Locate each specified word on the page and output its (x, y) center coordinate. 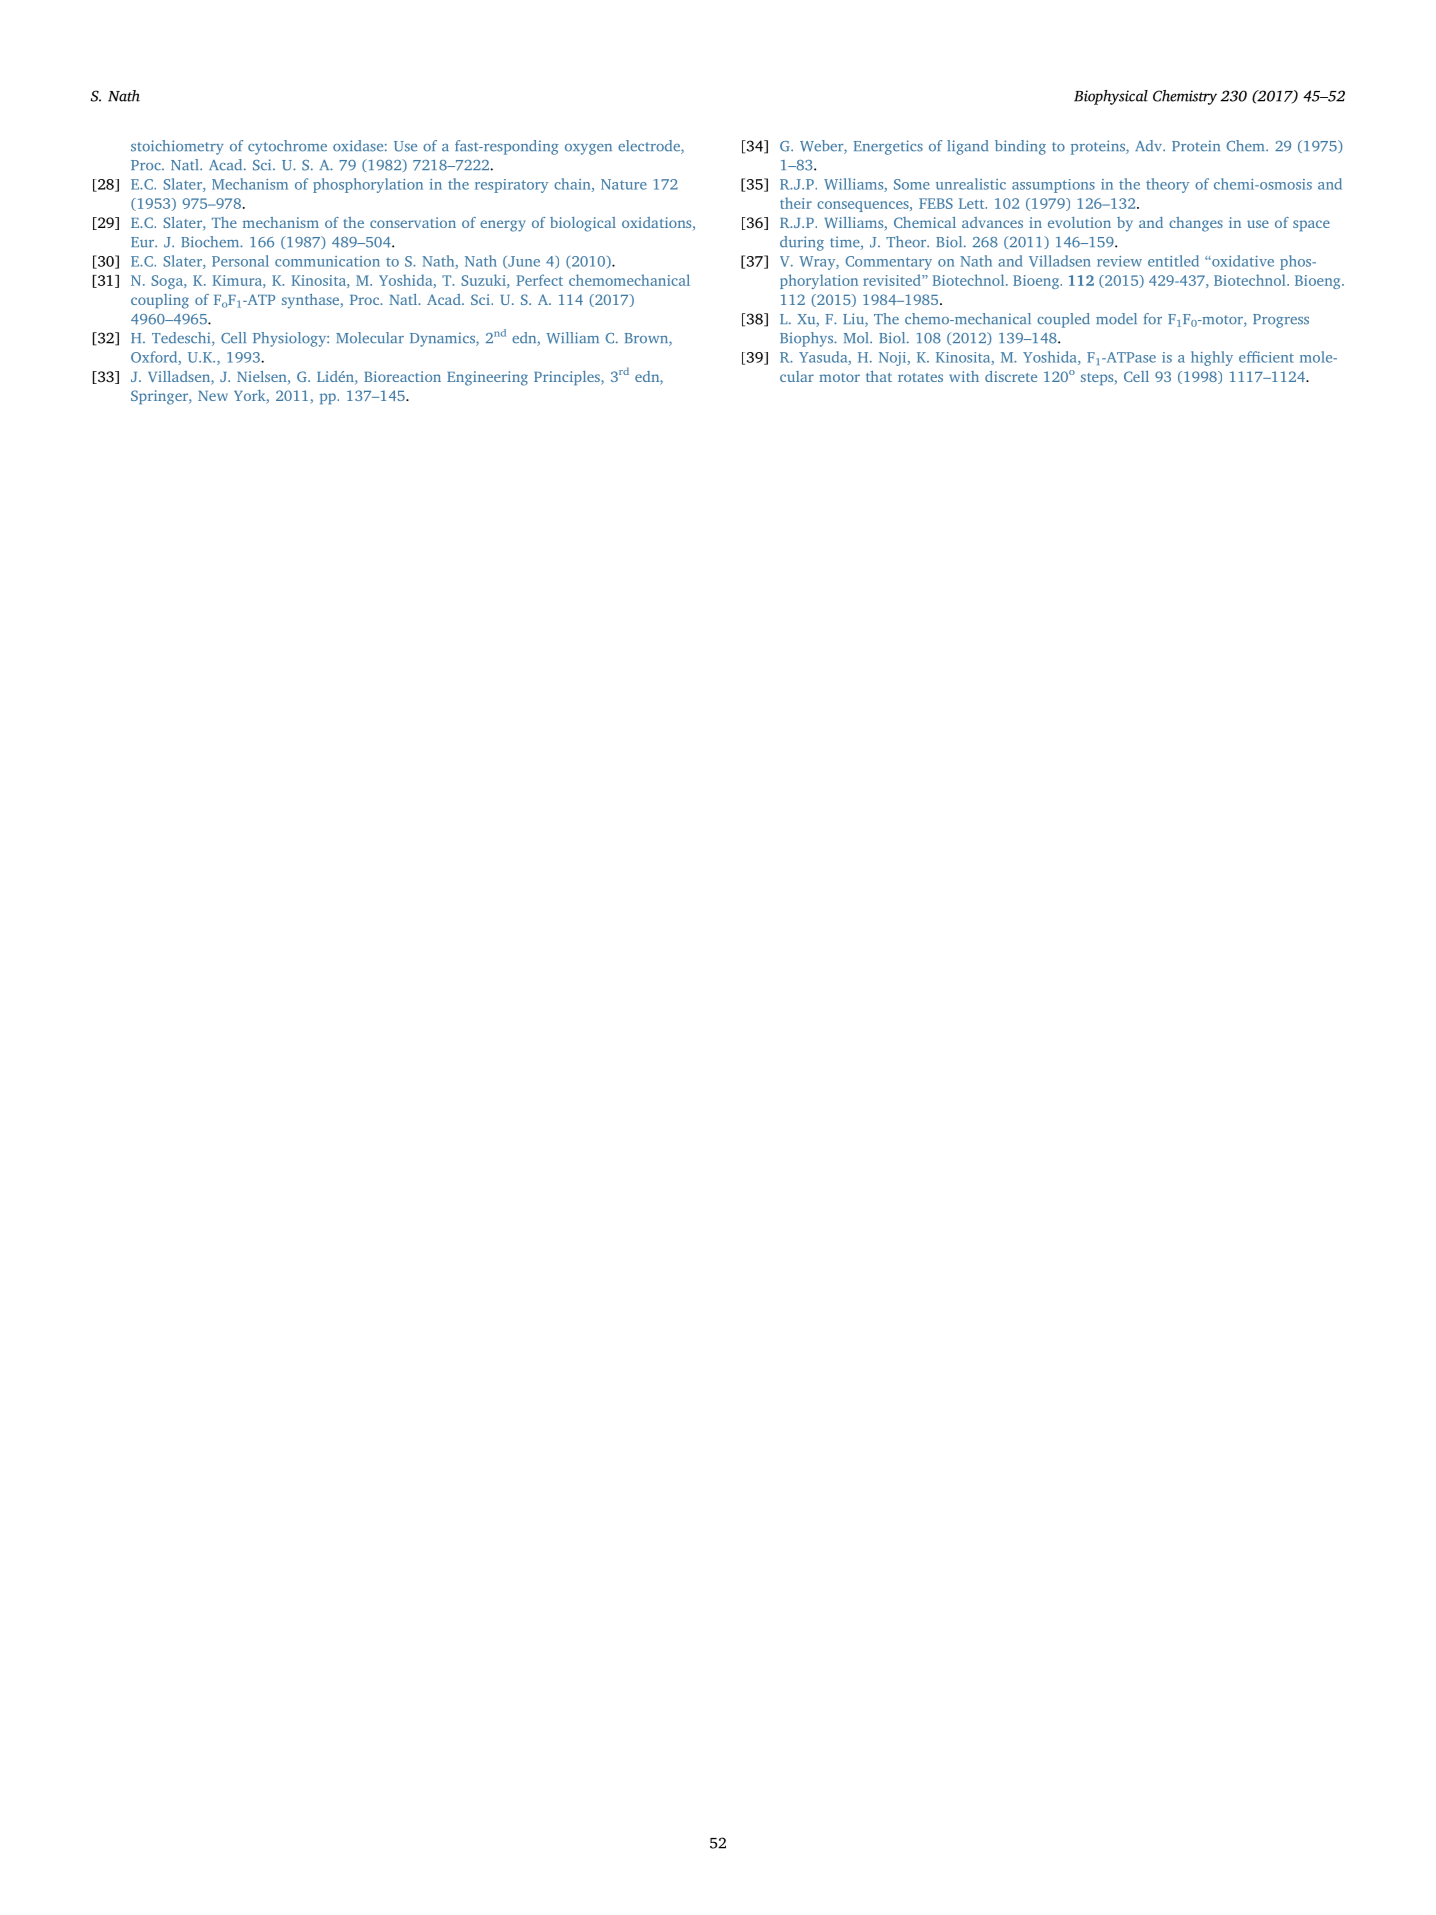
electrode (650, 147)
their (796, 203)
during (802, 243)
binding (1020, 147)
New (213, 396)
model (1116, 319)
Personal (240, 261)
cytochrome (287, 147)
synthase (312, 301)
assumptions (1053, 186)
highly (1212, 358)
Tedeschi (182, 339)
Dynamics (443, 339)
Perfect (539, 280)
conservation (413, 222)
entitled (1173, 261)
